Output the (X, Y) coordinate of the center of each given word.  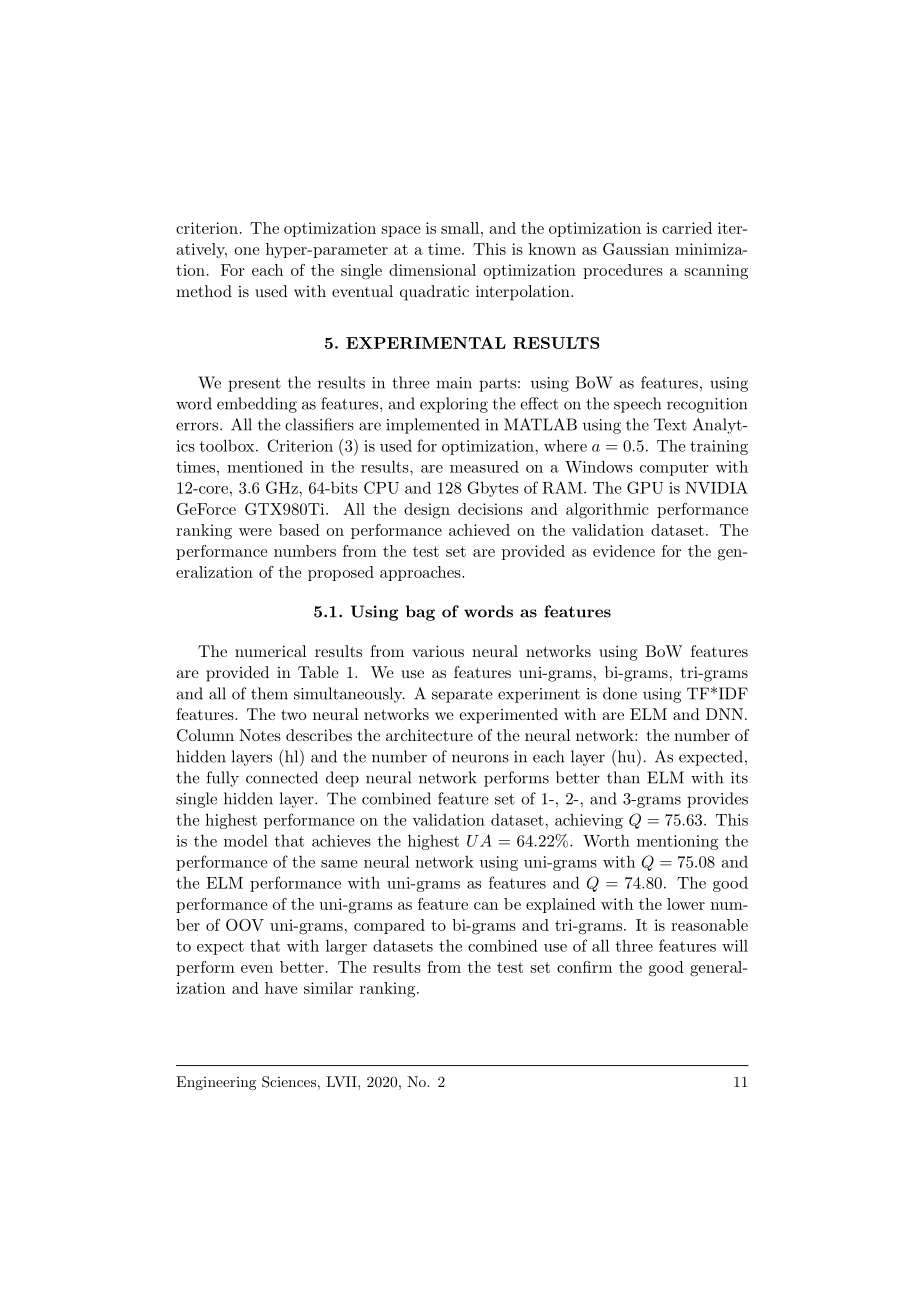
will (735, 945)
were (255, 532)
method (204, 291)
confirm (584, 967)
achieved (479, 530)
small (461, 228)
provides (717, 800)
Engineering (216, 1083)
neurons (480, 758)
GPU (645, 487)
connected (282, 777)
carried (687, 228)
